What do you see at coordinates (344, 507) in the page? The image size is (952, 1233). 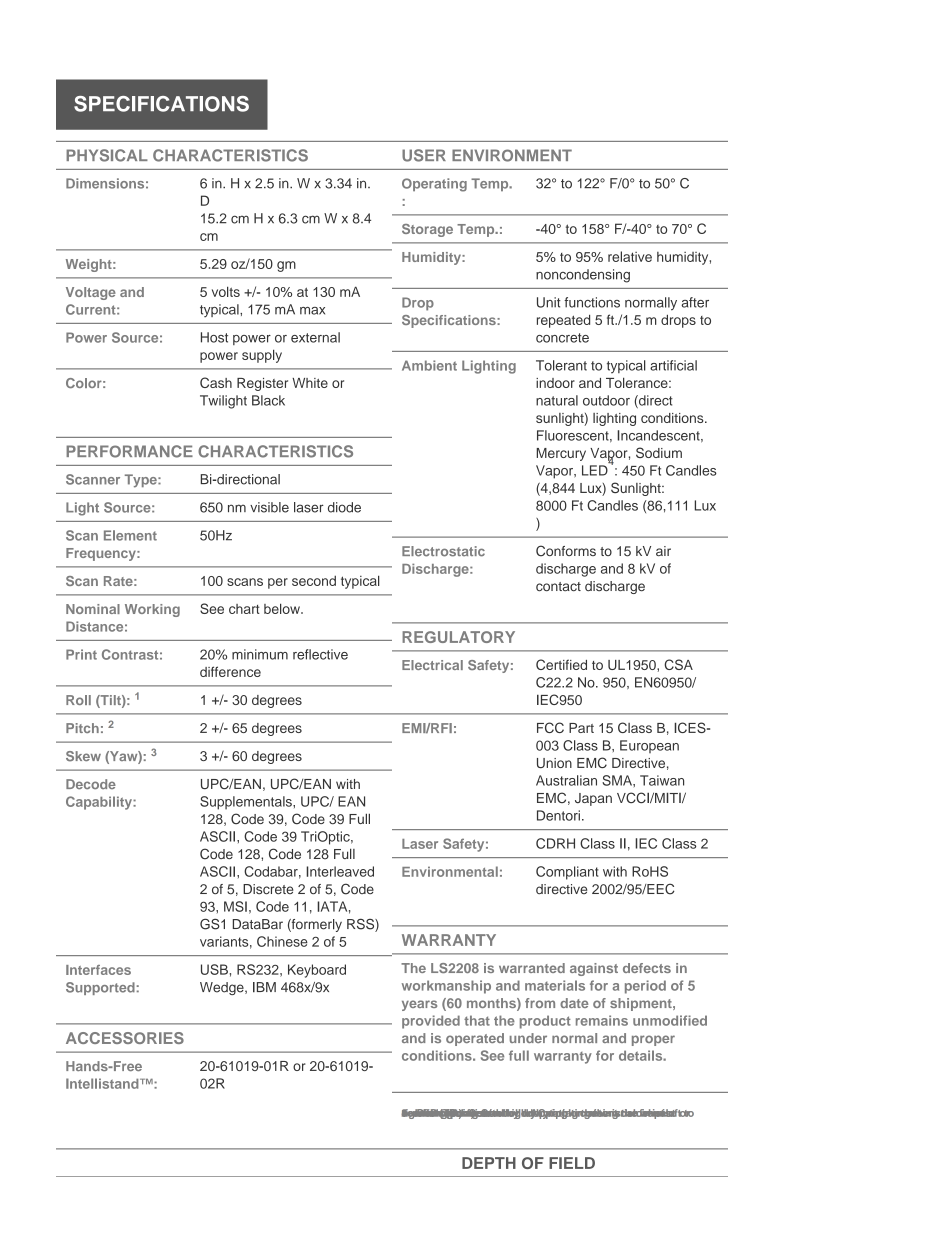 I see `diode` at bounding box center [344, 507].
